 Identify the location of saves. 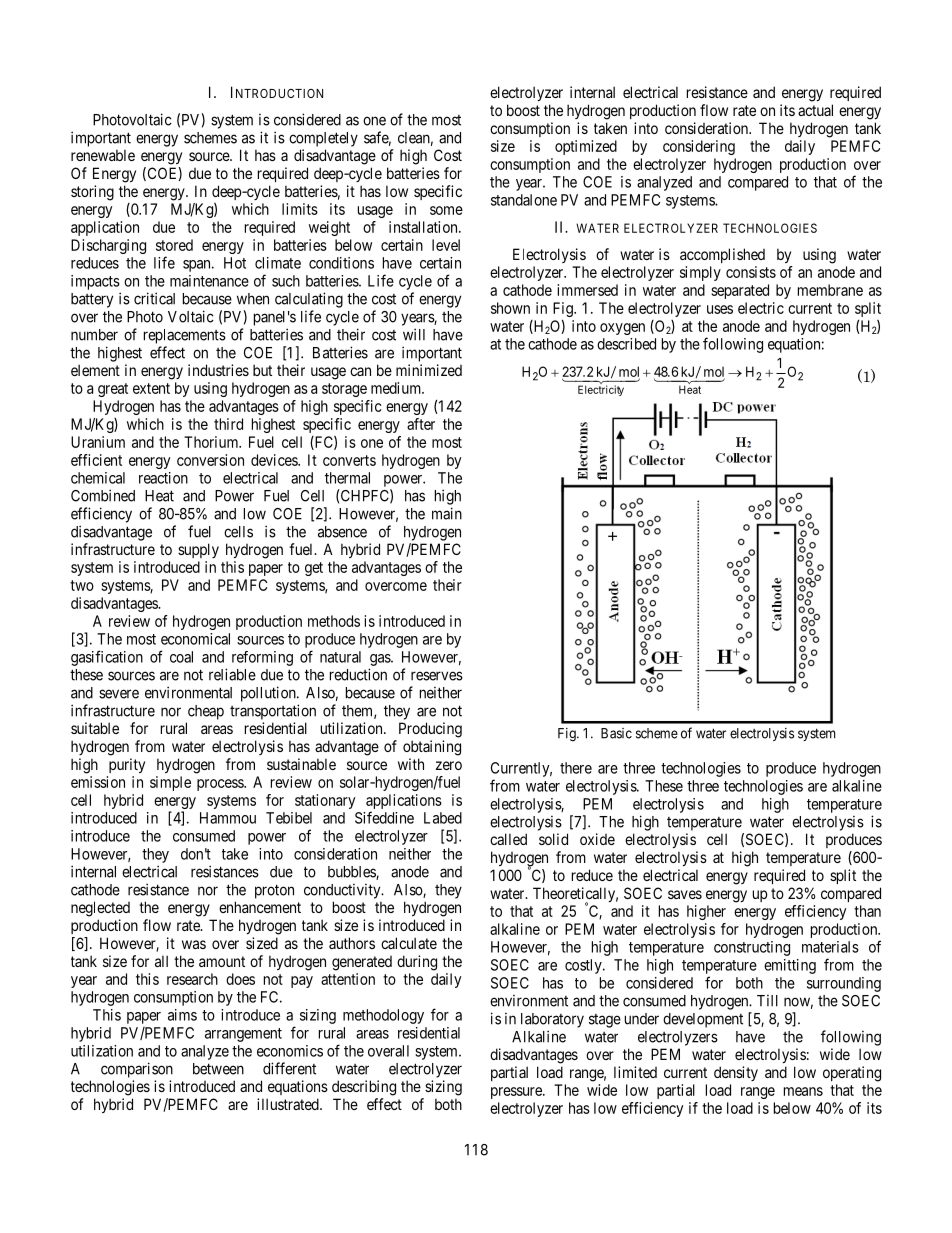
(685, 894).
